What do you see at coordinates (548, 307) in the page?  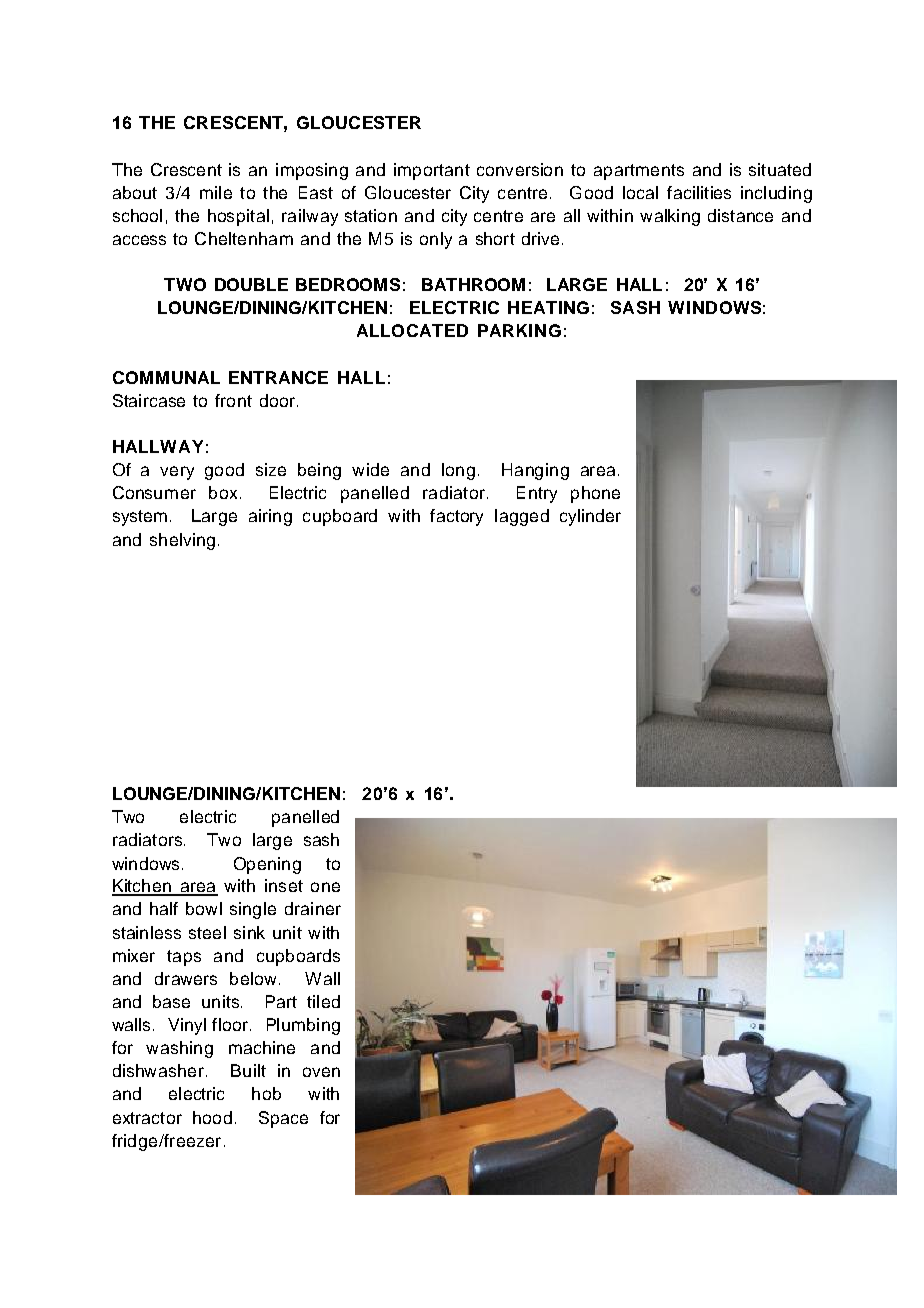 I see `HEATING` at bounding box center [548, 307].
